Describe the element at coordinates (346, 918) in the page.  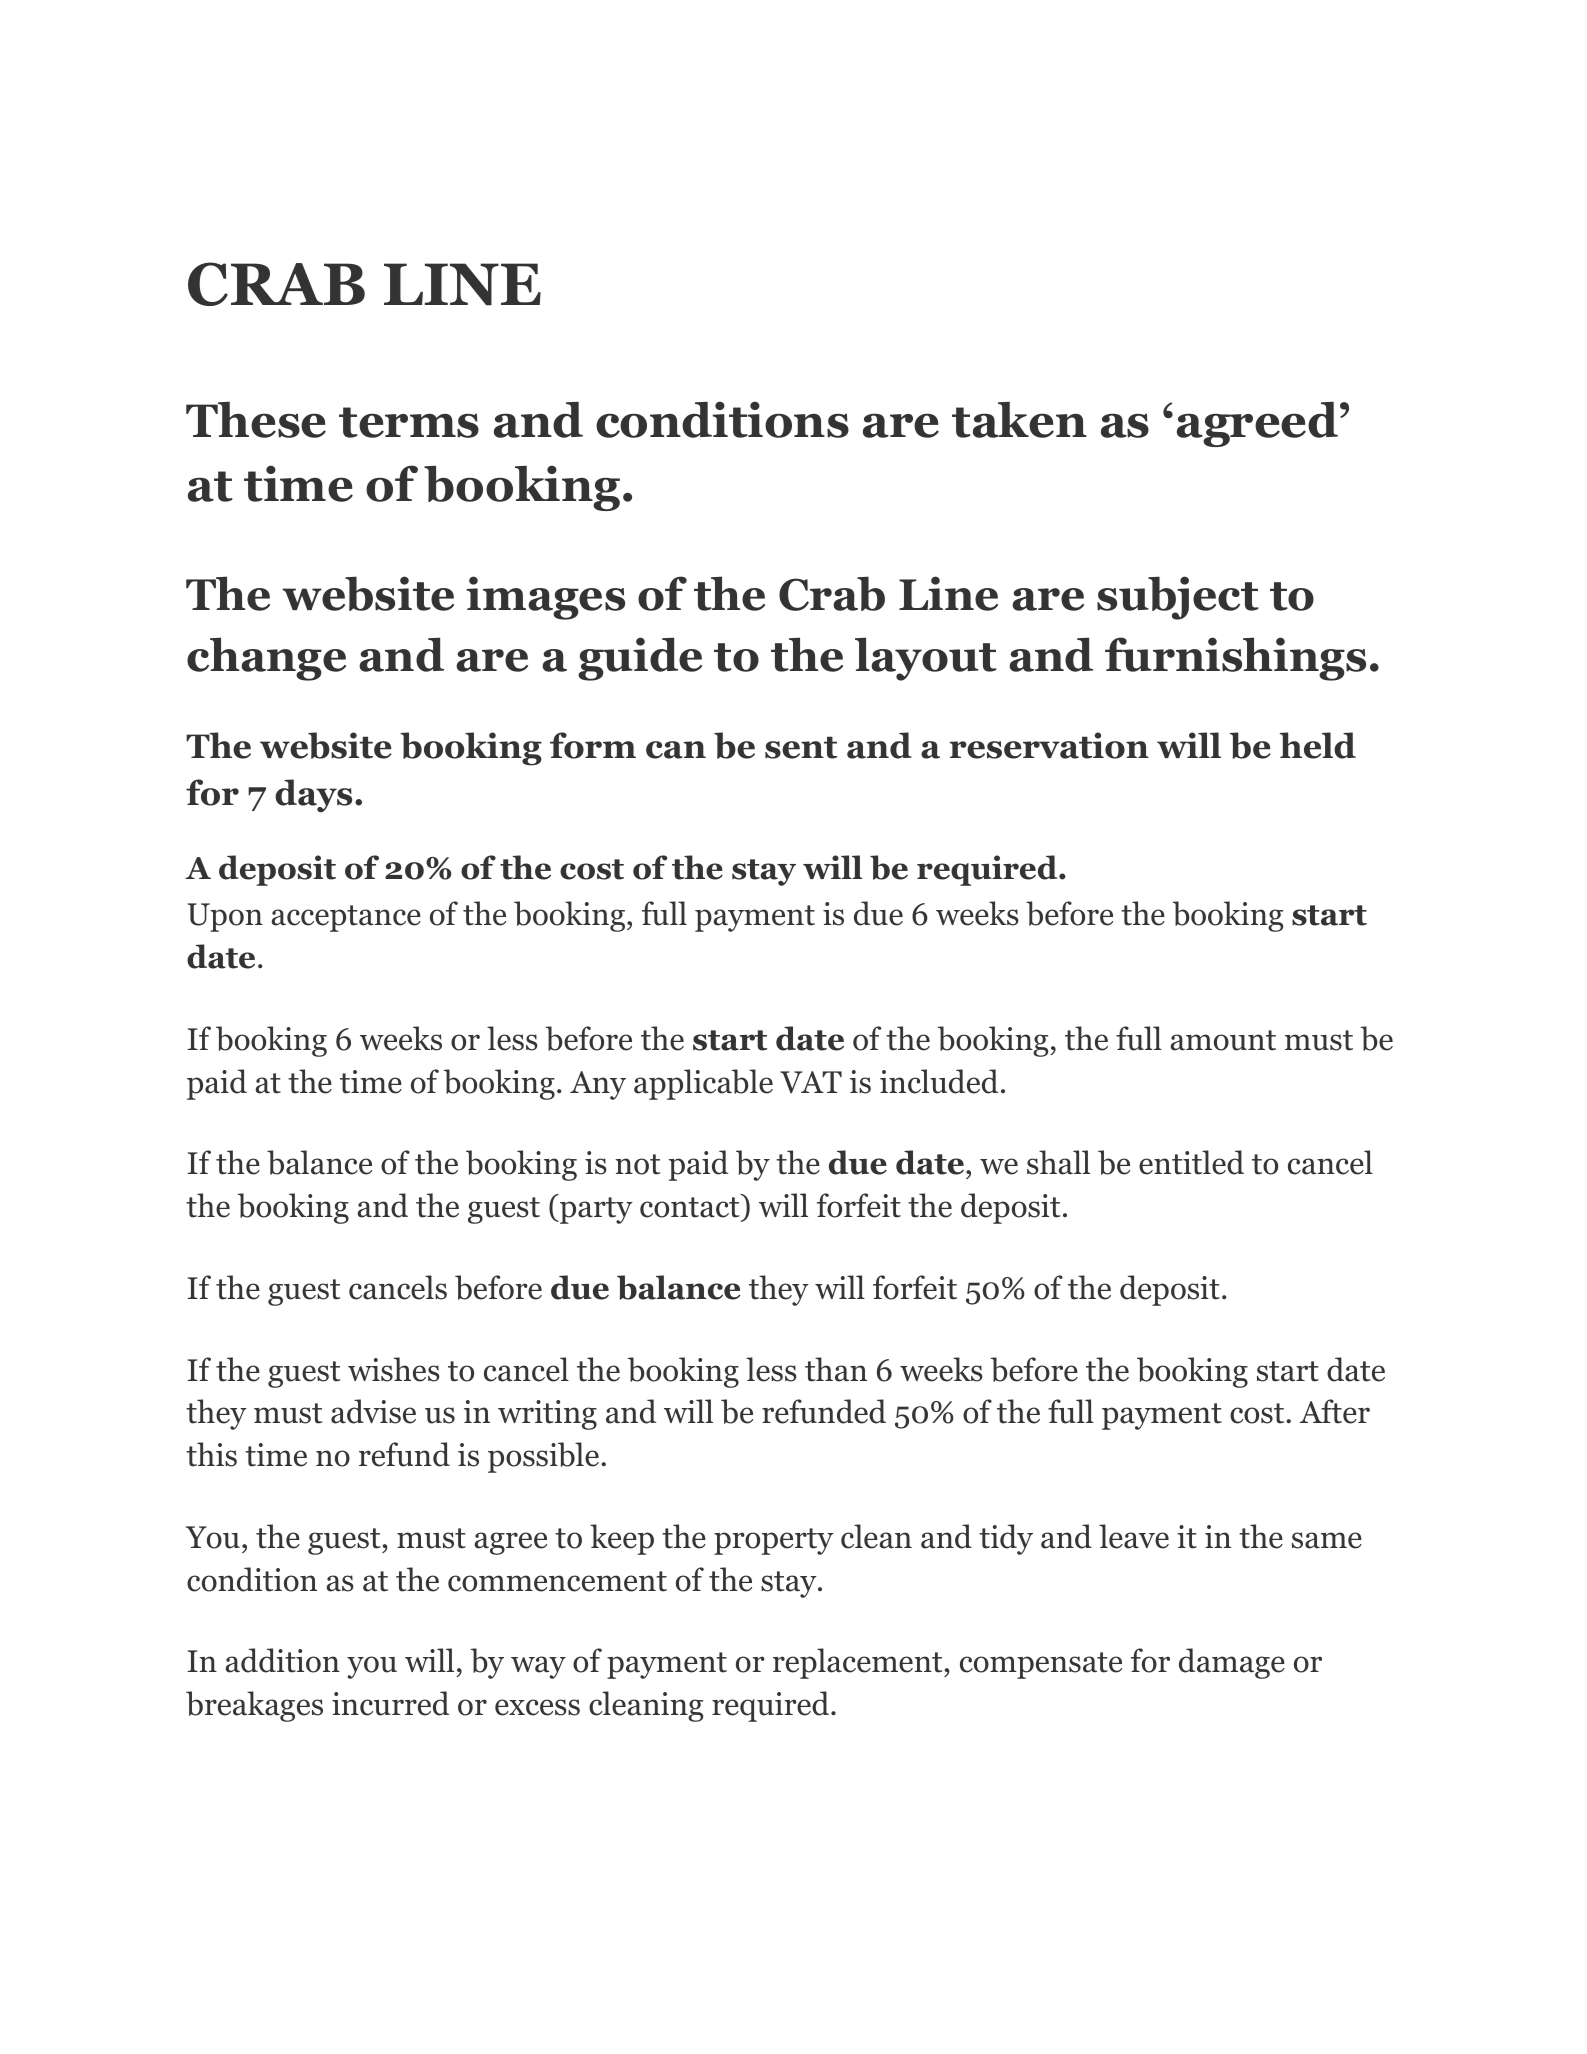
I see `acceptance` at that location.
